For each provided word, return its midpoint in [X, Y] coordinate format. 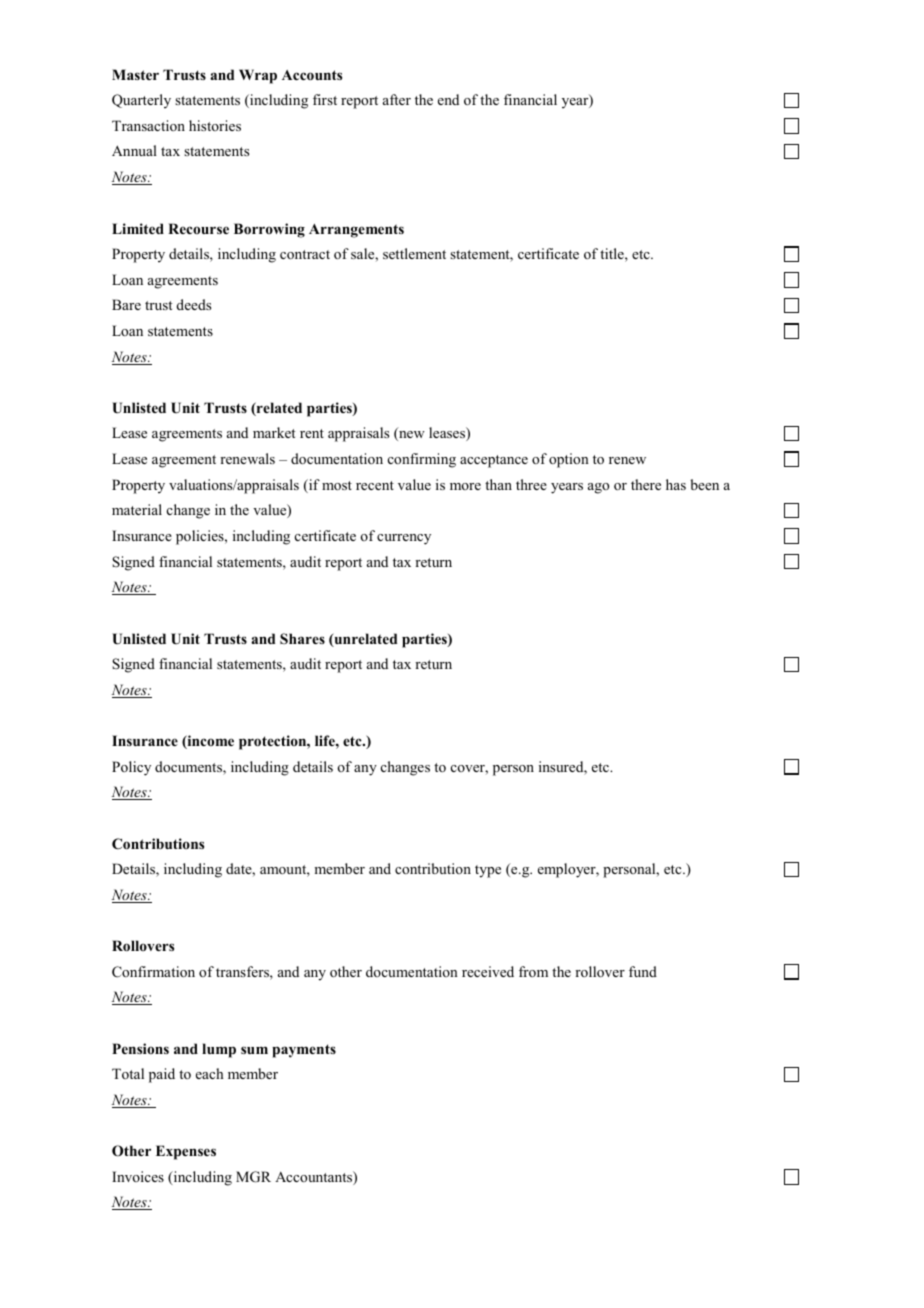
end [448, 99]
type [488, 871]
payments [304, 1051]
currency [404, 539]
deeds [194, 304]
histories [215, 125]
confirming [422, 460]
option [569, 460]
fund [643, 971]
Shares [302, 638]
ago [598, 488]
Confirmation [153, 972]
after [397, 99]
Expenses [186, 1152]
